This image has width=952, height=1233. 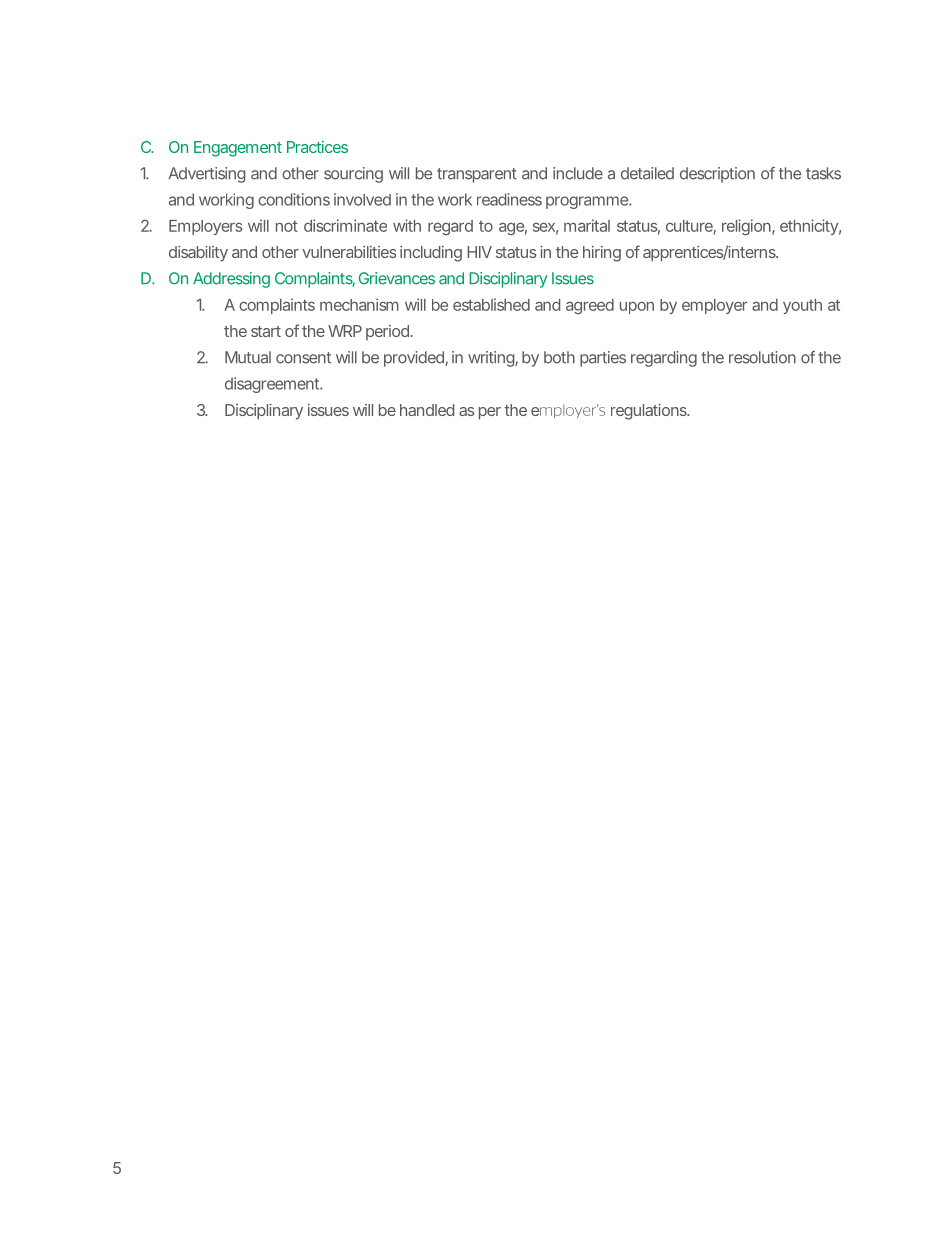 What do you see at coordinates (397, 278) in the image?
I see `Grievances` at bounding box center [397, 278].
